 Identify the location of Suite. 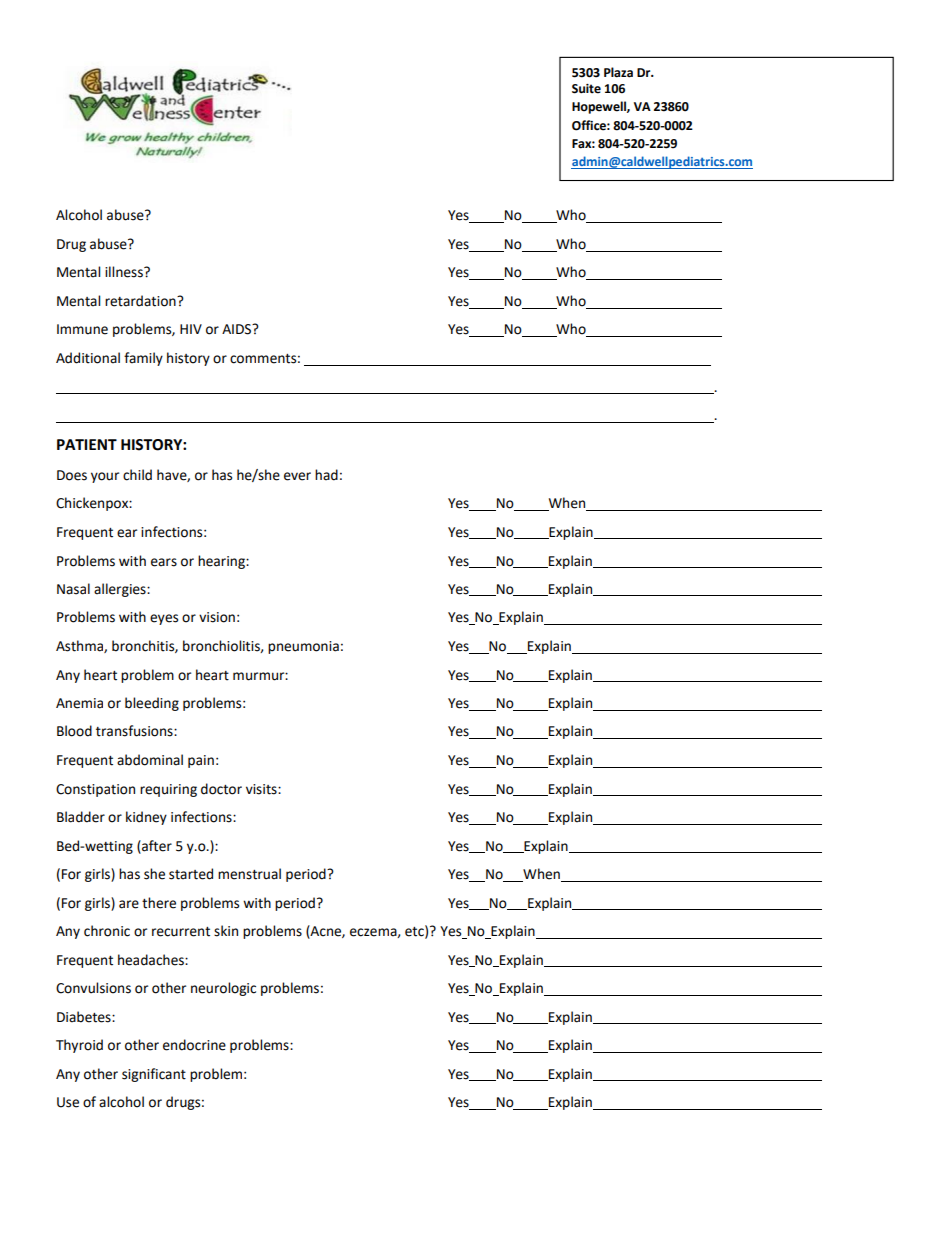
(586, 89).
